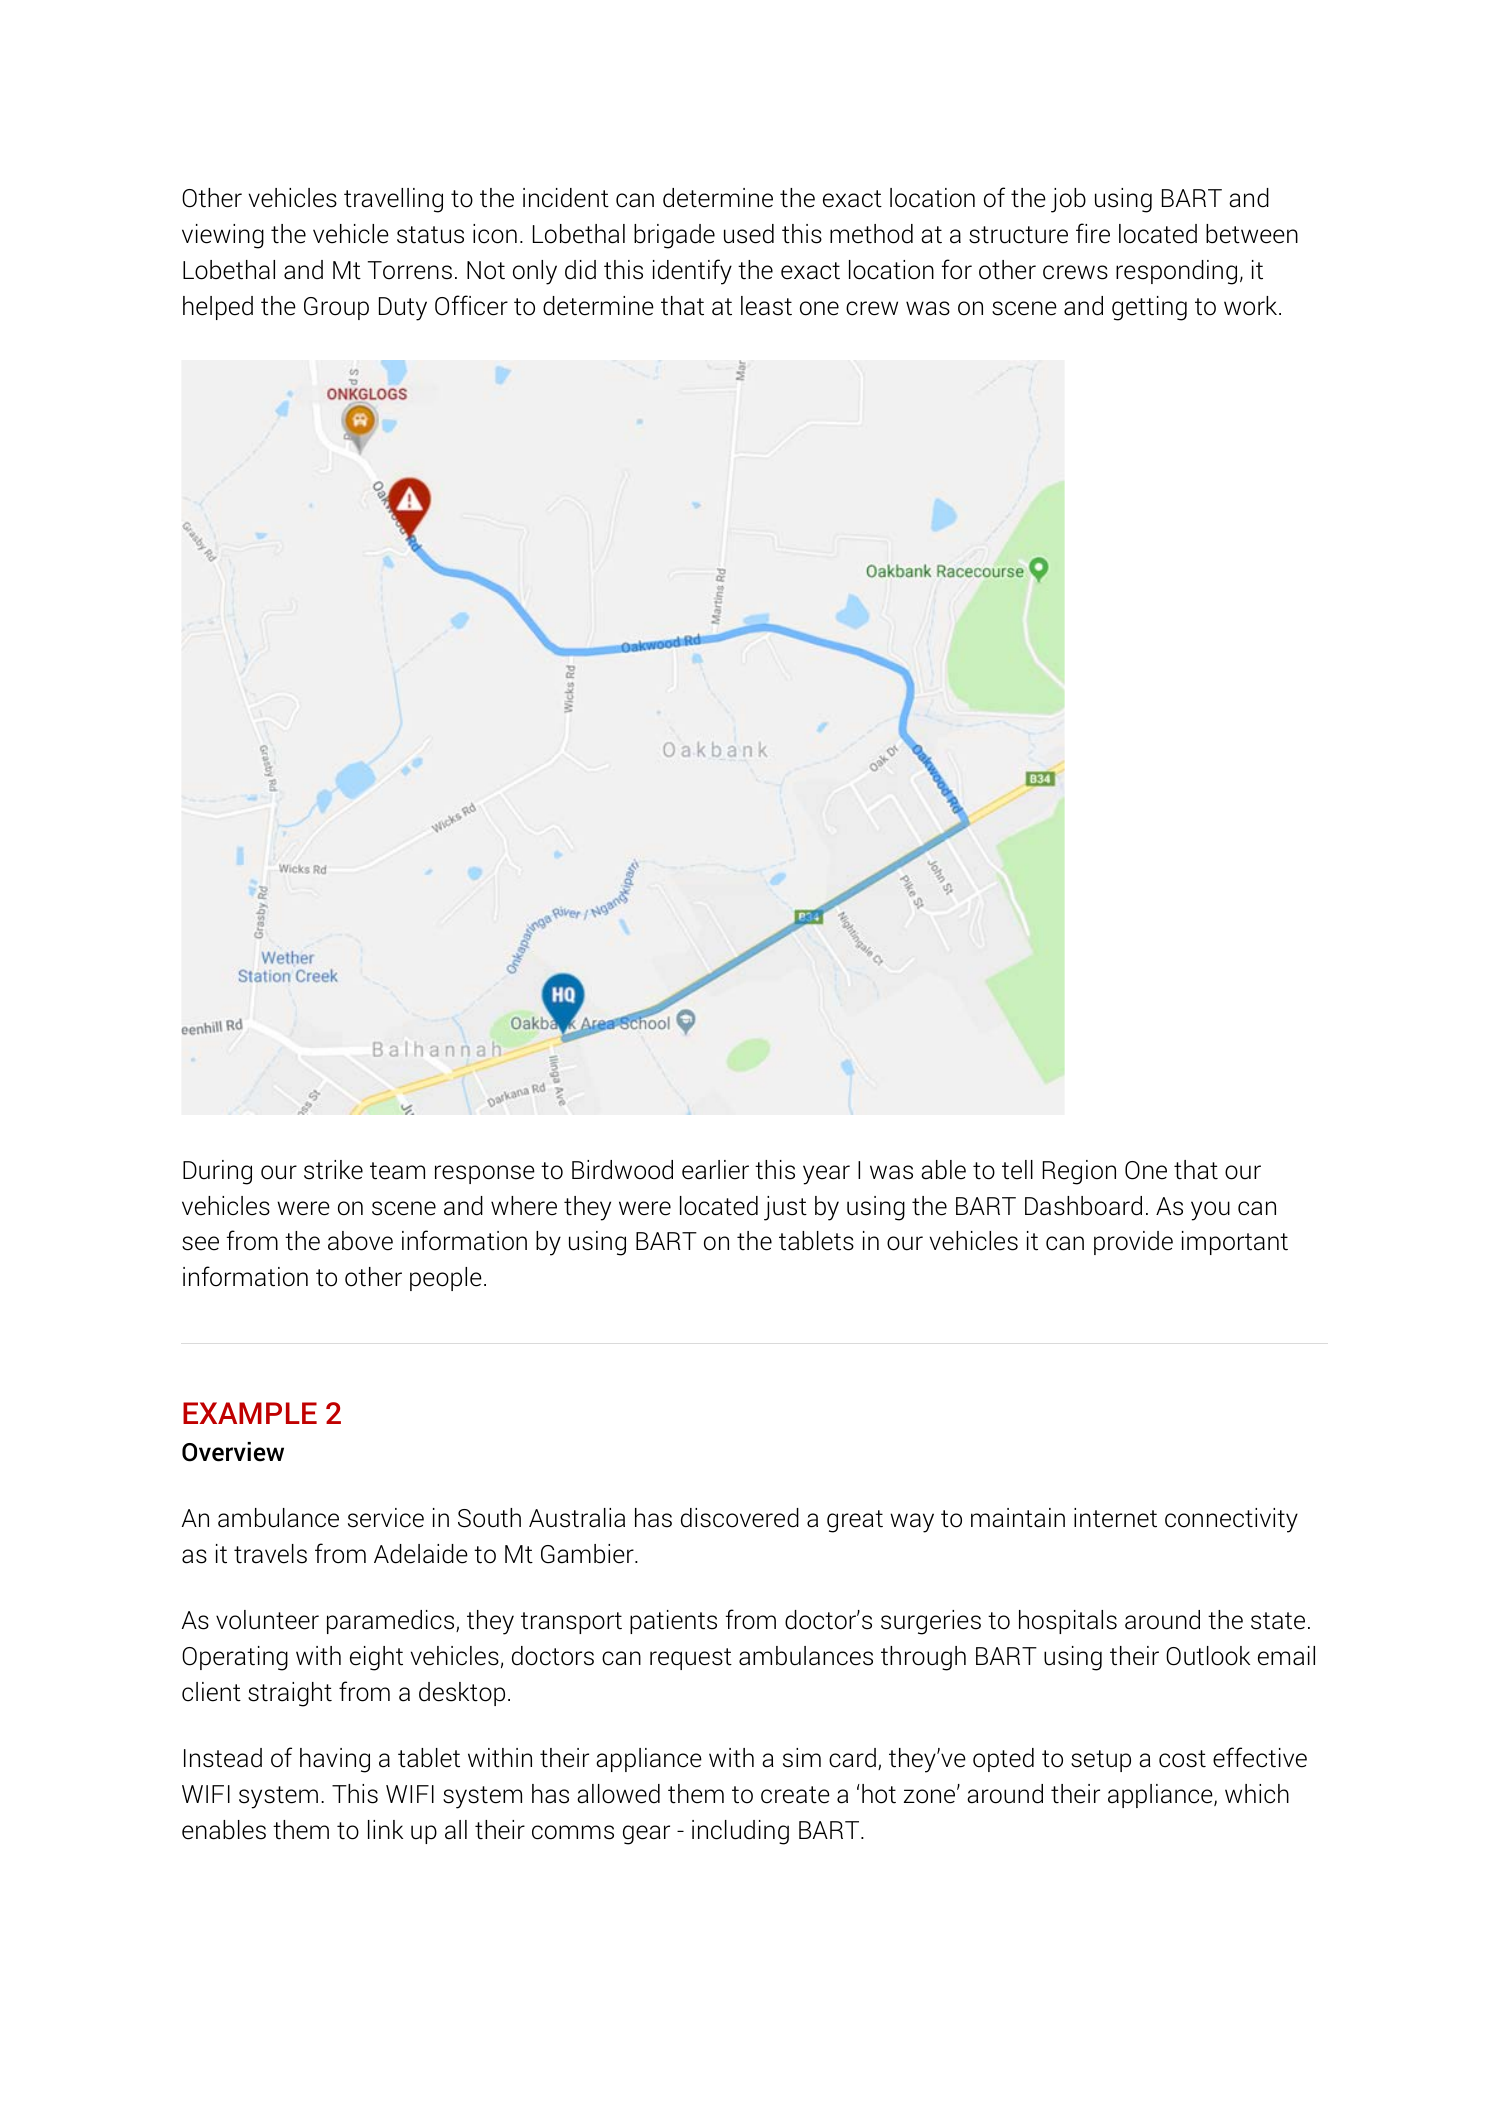  What do you see at coordinates (1176, 272) in the page?
I see `responding` at bounding box center [1176, 272].
